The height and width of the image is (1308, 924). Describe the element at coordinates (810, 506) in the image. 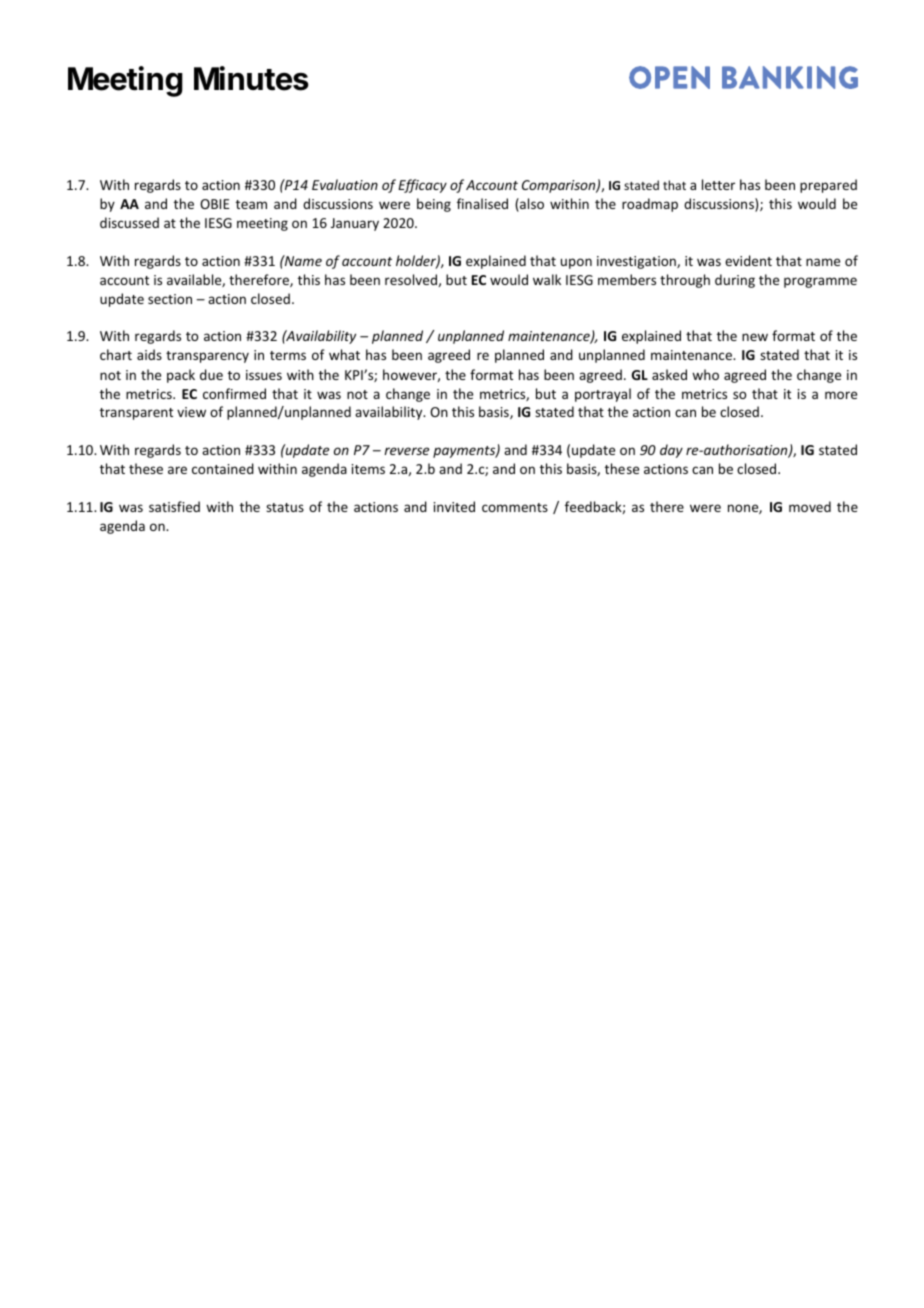

I see `moved` at that location.
